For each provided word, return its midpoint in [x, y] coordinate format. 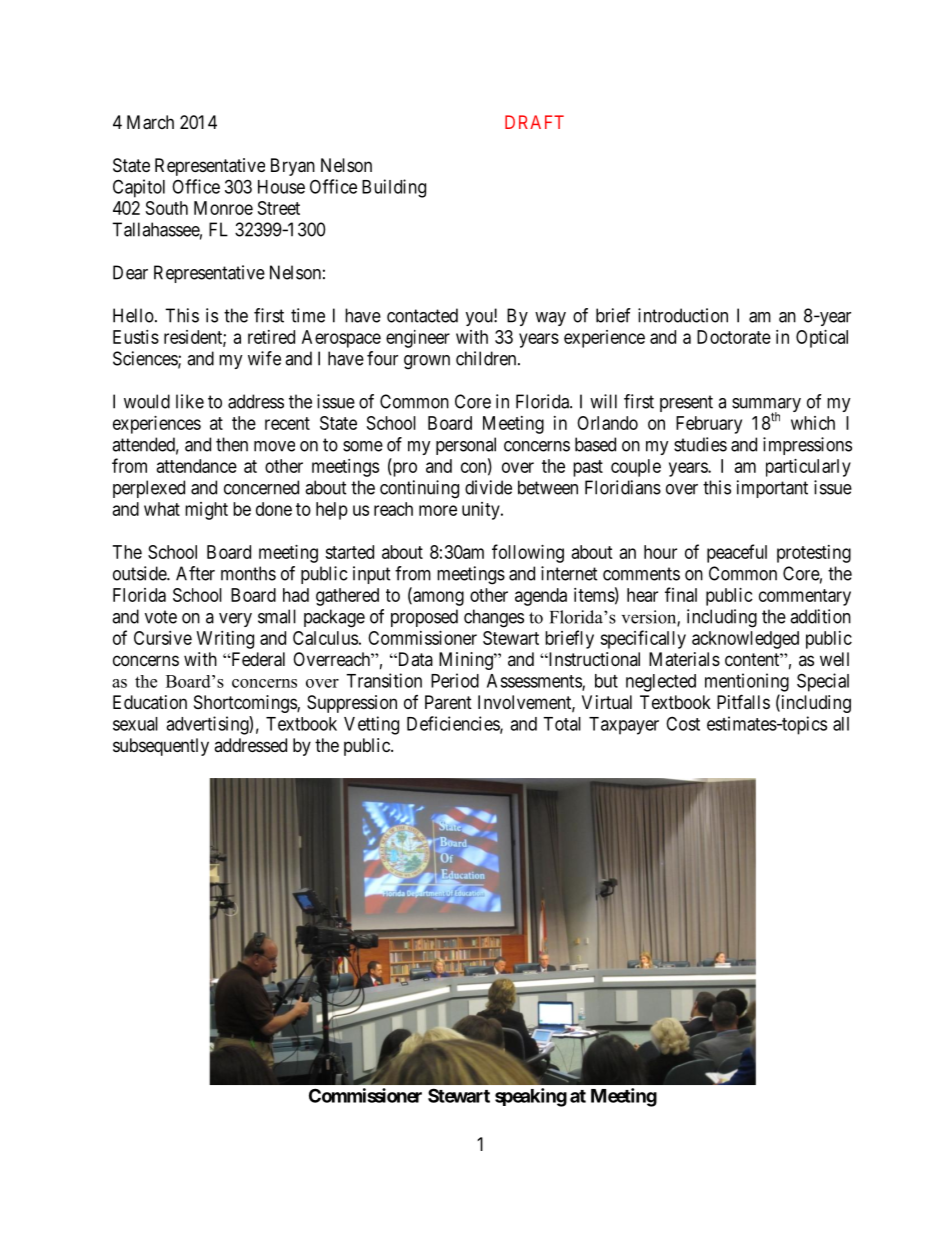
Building [394, 188]
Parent [448, 702]
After [195, 573]
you [480, 319]
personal [466, 446]
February [709, 425]
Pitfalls [743, 701]
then [232, 444]
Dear [130, 272]
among [437, 598]
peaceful [737, 553]
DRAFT [534, 122]
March [150, 122]
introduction [683, 315]
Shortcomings [246, 704]
